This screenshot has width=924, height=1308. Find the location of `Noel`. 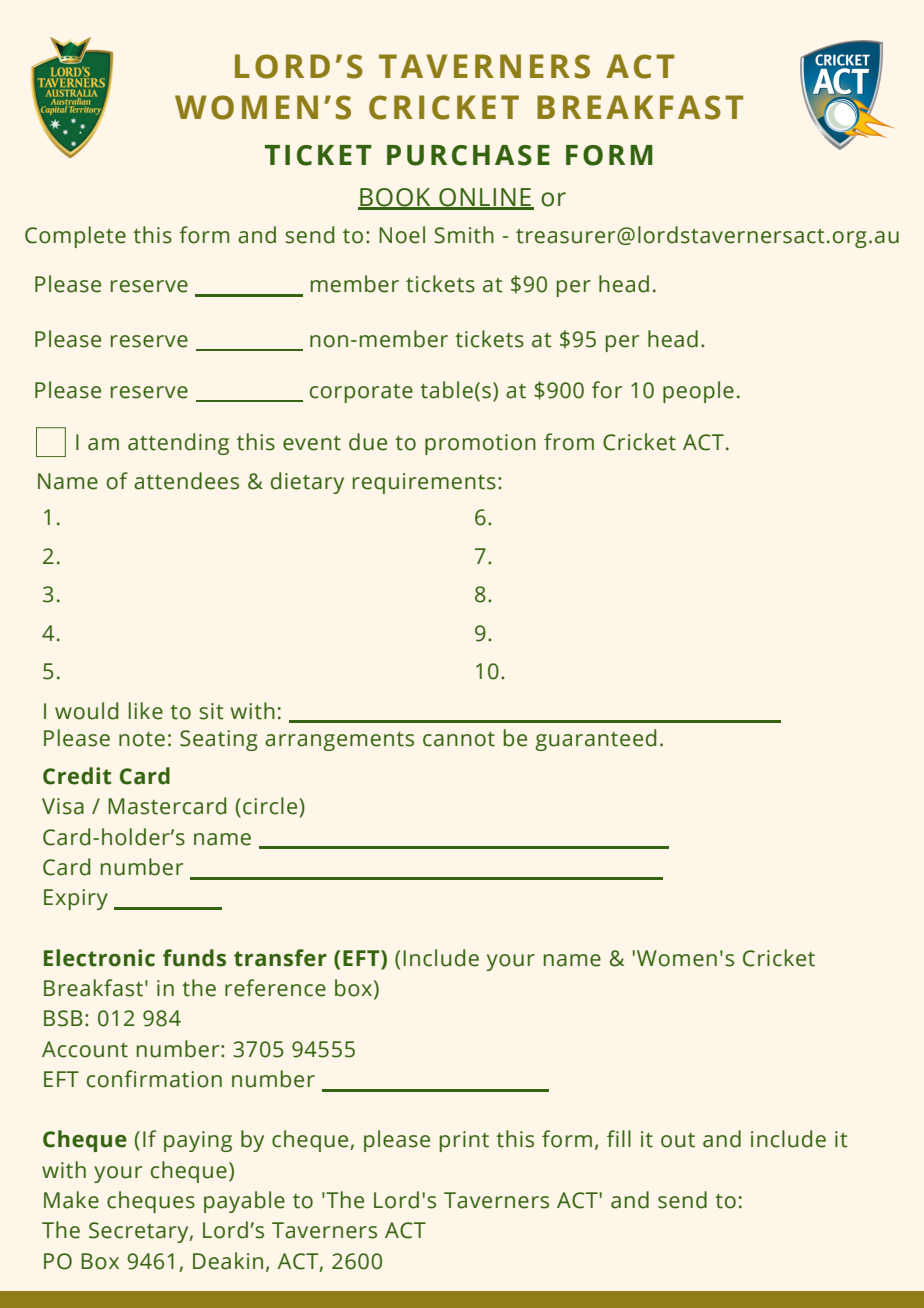

Noel is located at coordinates (402, 235).
